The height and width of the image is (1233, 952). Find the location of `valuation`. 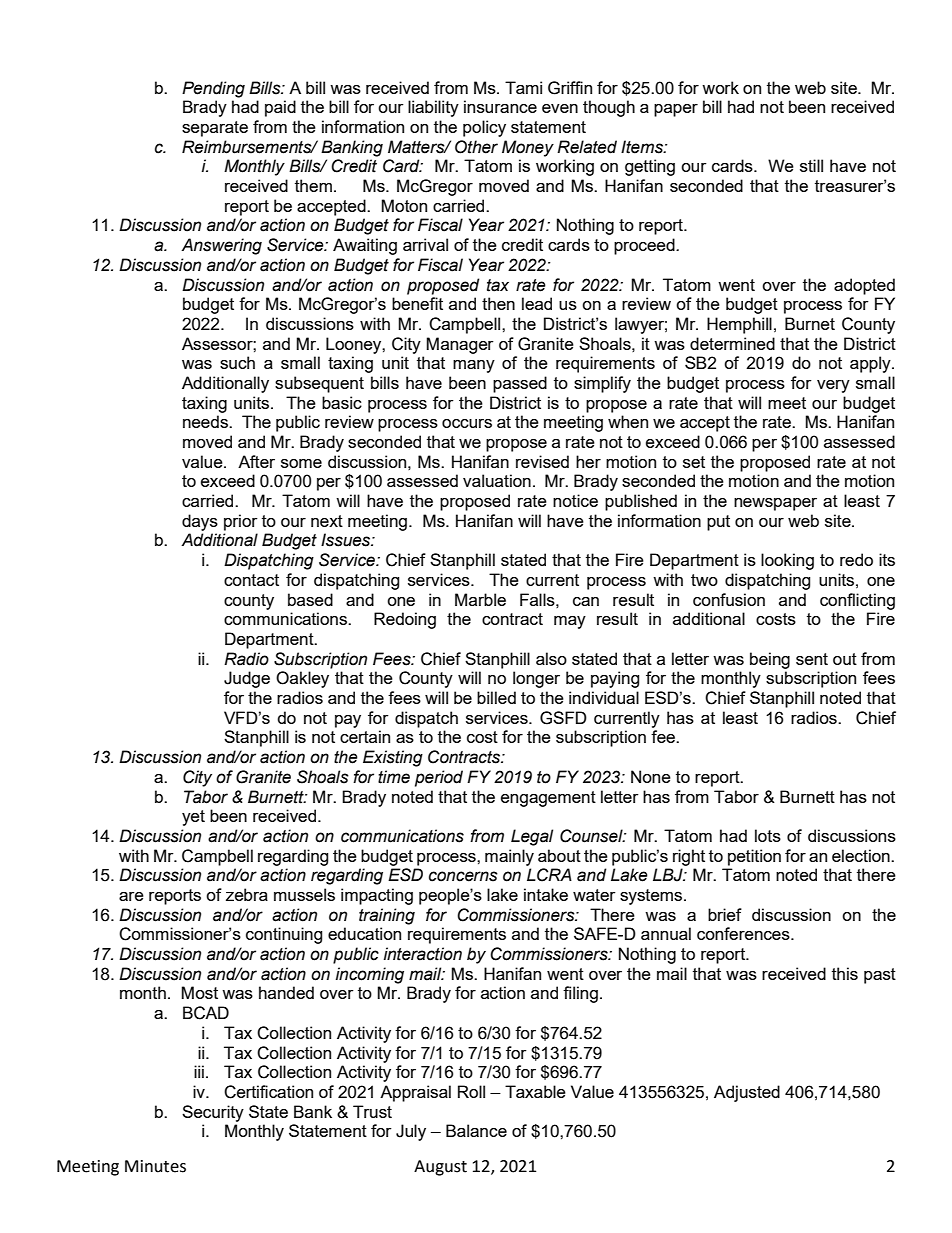

valuation is located at coordinates (497, 480).
